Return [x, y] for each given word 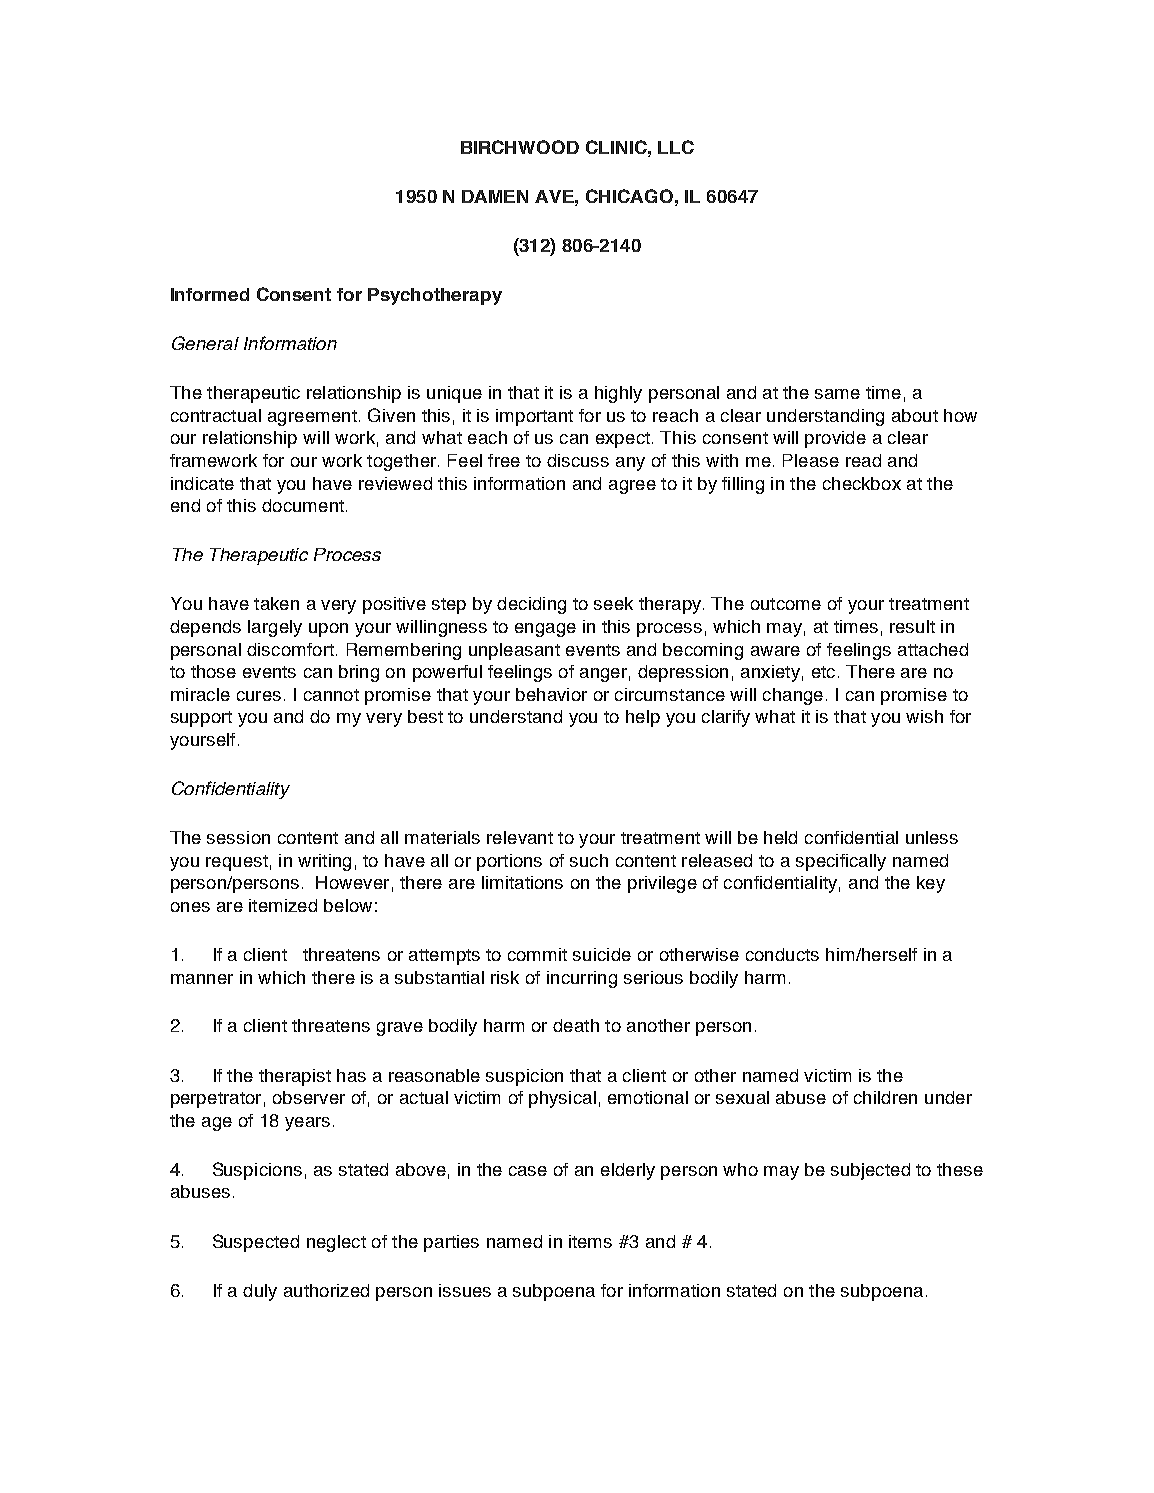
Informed [210, 294]
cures [259, 696]
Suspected [256, 1243]
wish [924, 716]
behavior [551, 694]
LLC [676, 147]
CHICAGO [629, 196]
